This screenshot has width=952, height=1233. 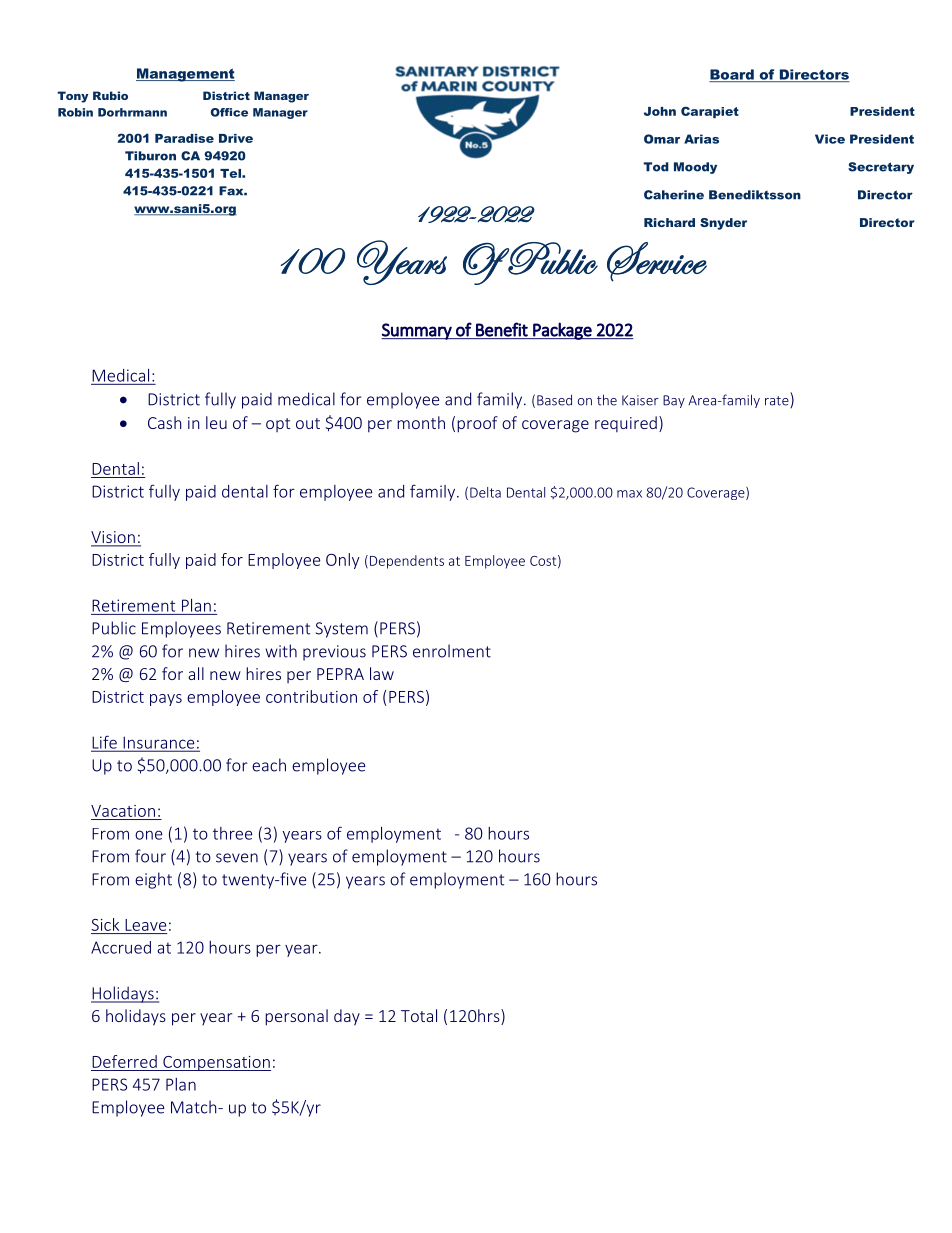 What do you see at coordinates (185, 75) in the screenshot?
I see `Management` at bounding box center [185, 75].
